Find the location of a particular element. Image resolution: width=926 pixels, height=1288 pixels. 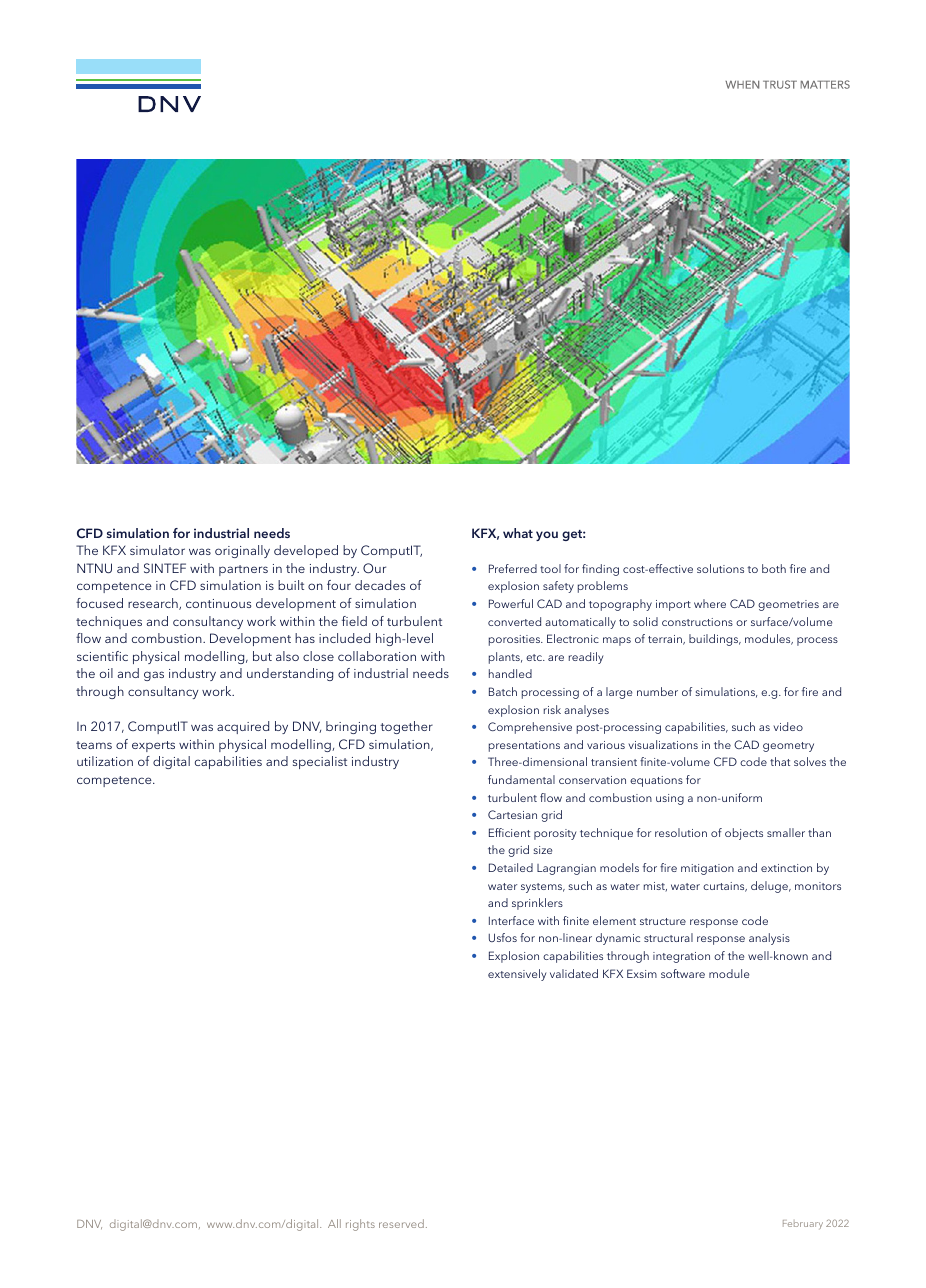

together is located at coordinates (406, 727).
